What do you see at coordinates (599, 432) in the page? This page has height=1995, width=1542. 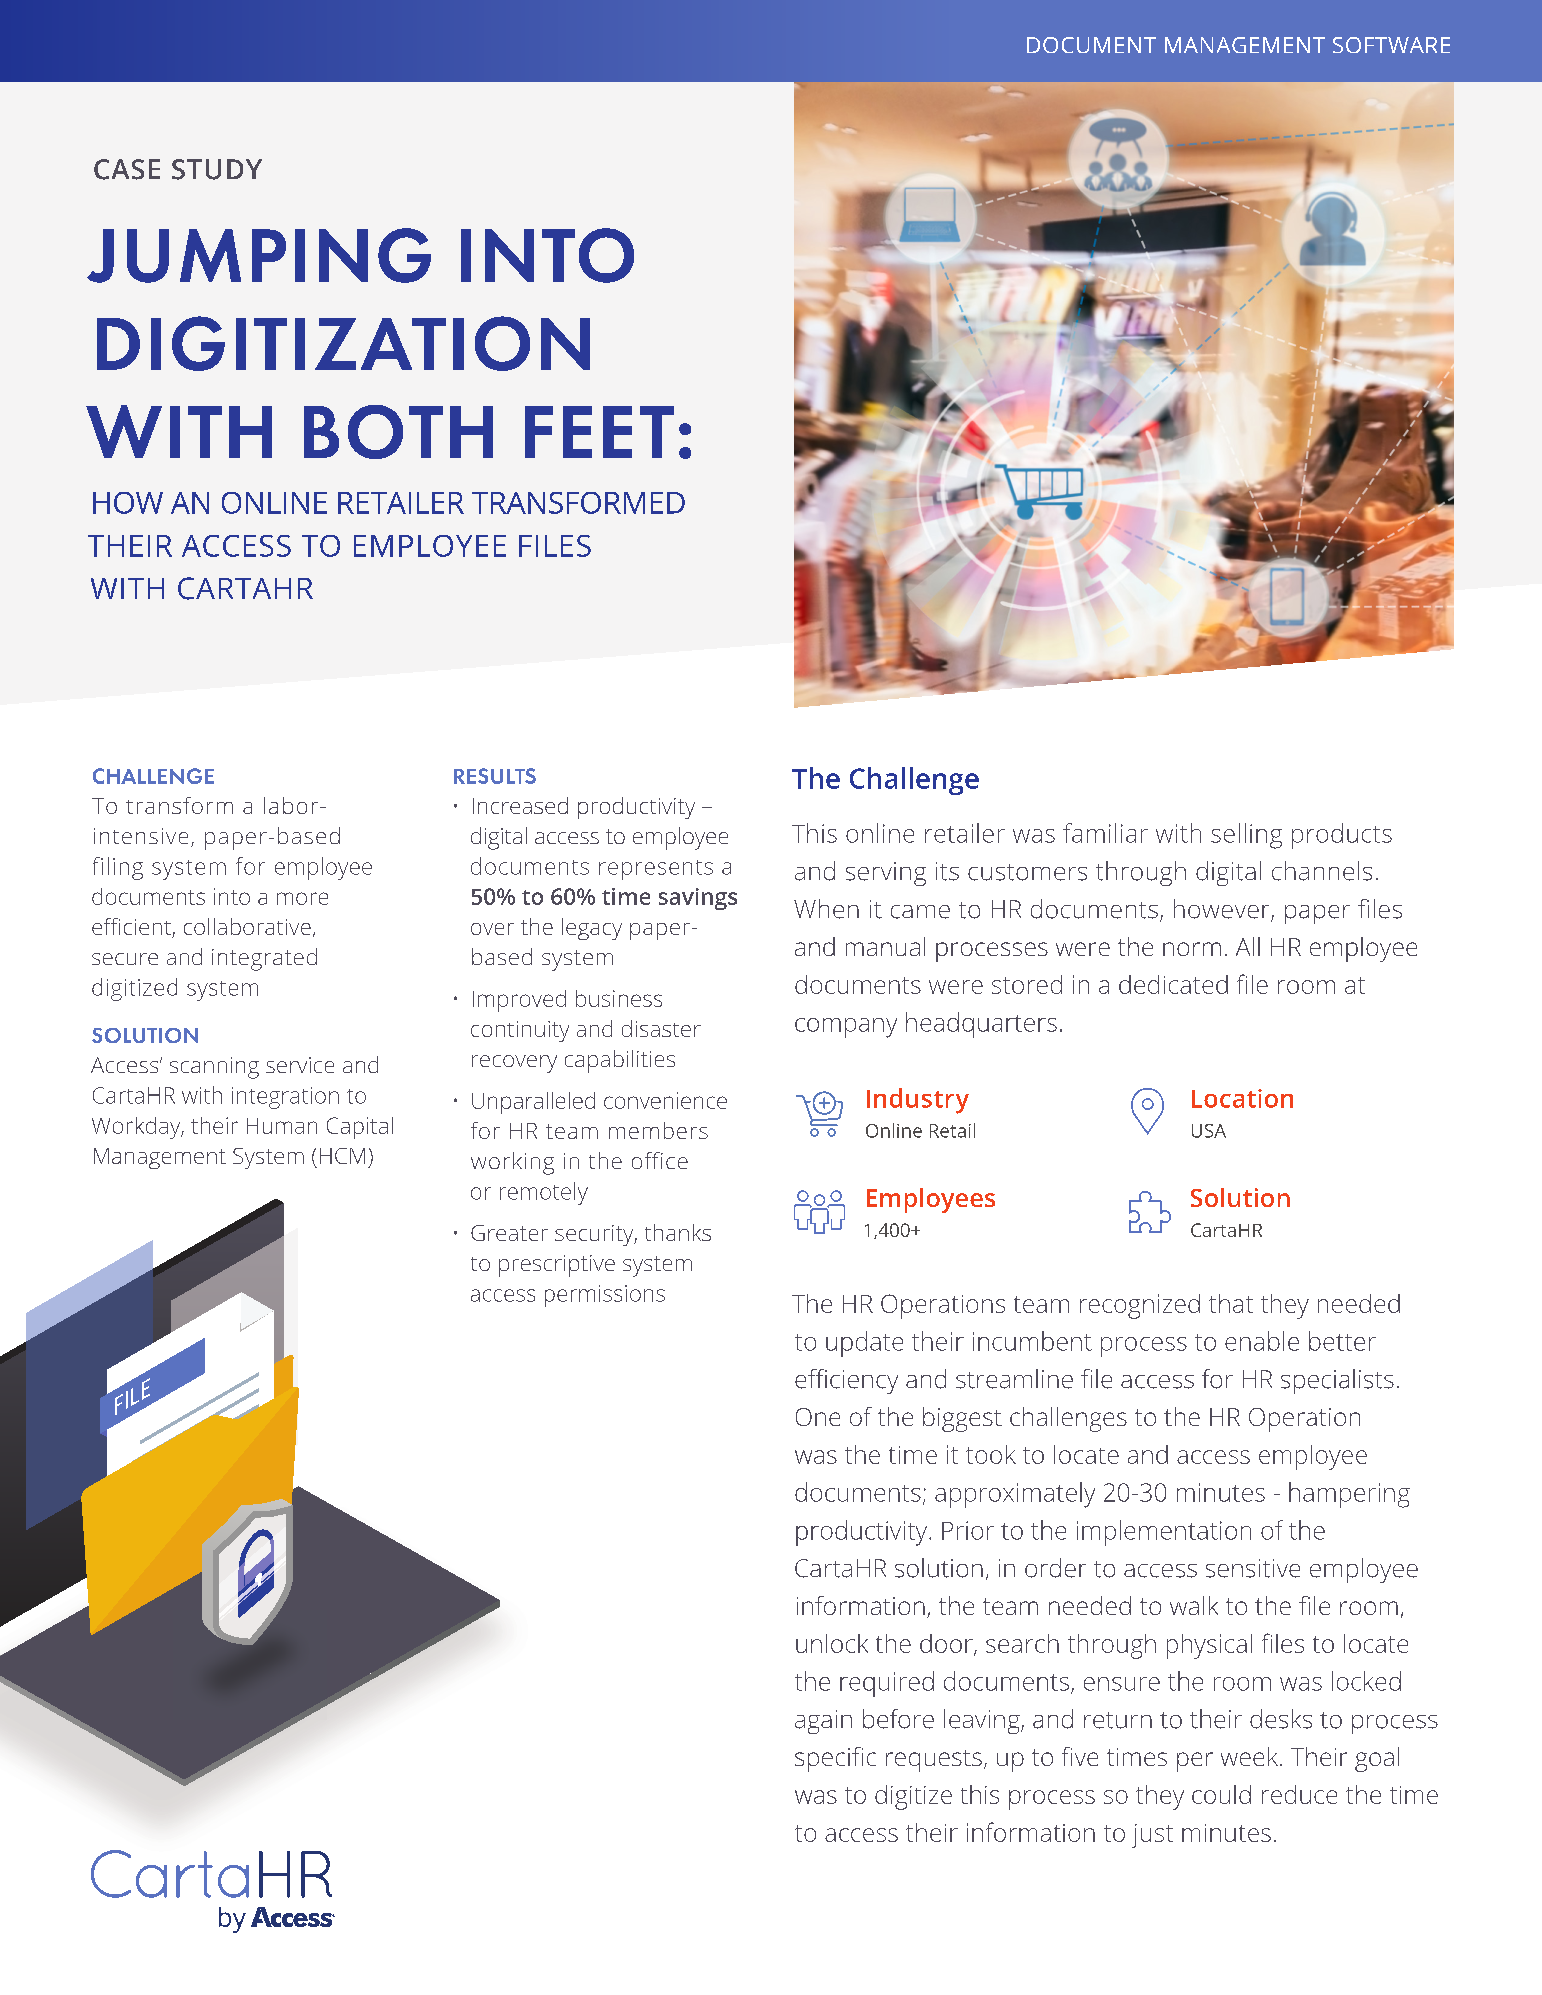 I see `FEET` at bounding box center [599, 432].
